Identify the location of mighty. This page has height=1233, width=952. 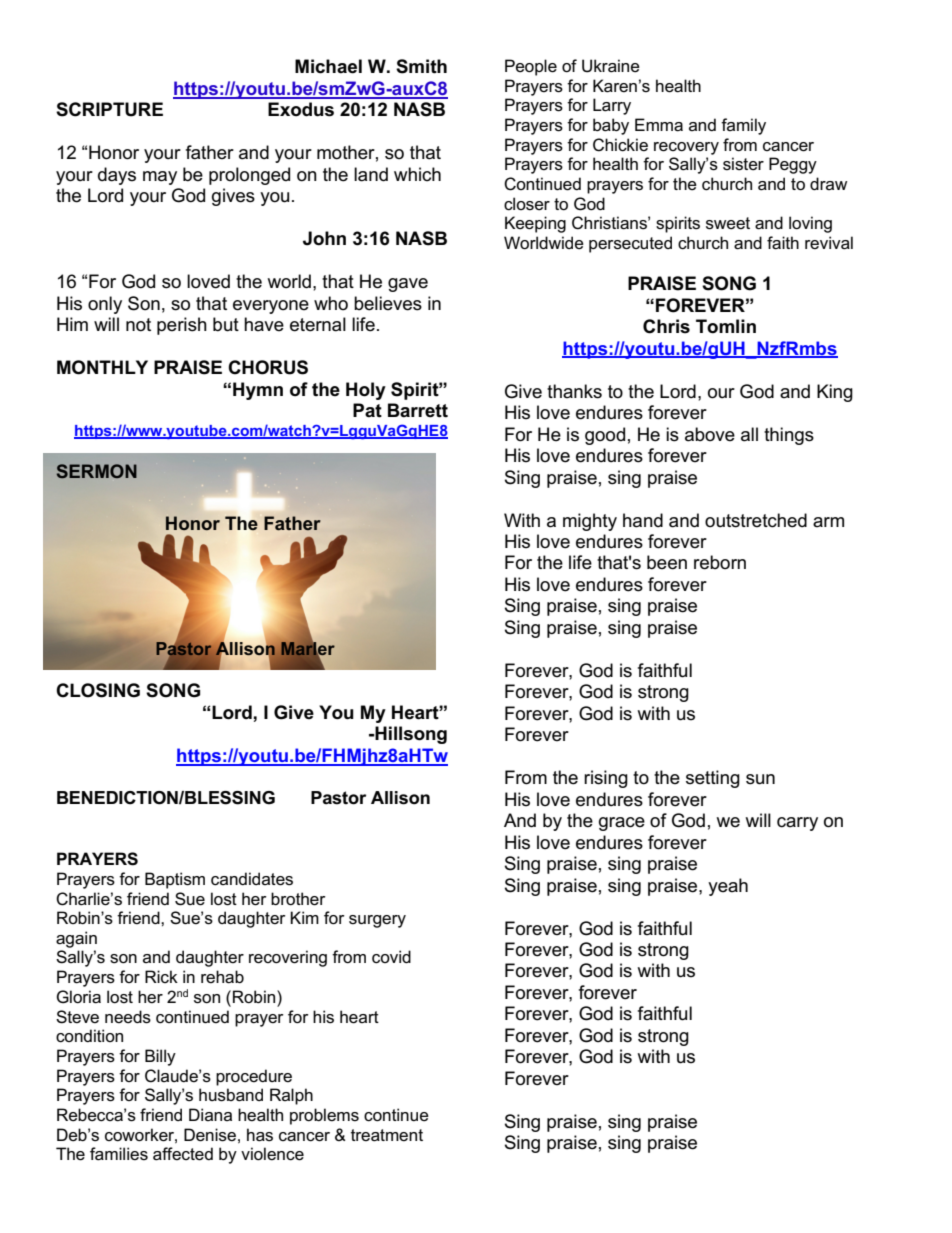
(590, 522).
